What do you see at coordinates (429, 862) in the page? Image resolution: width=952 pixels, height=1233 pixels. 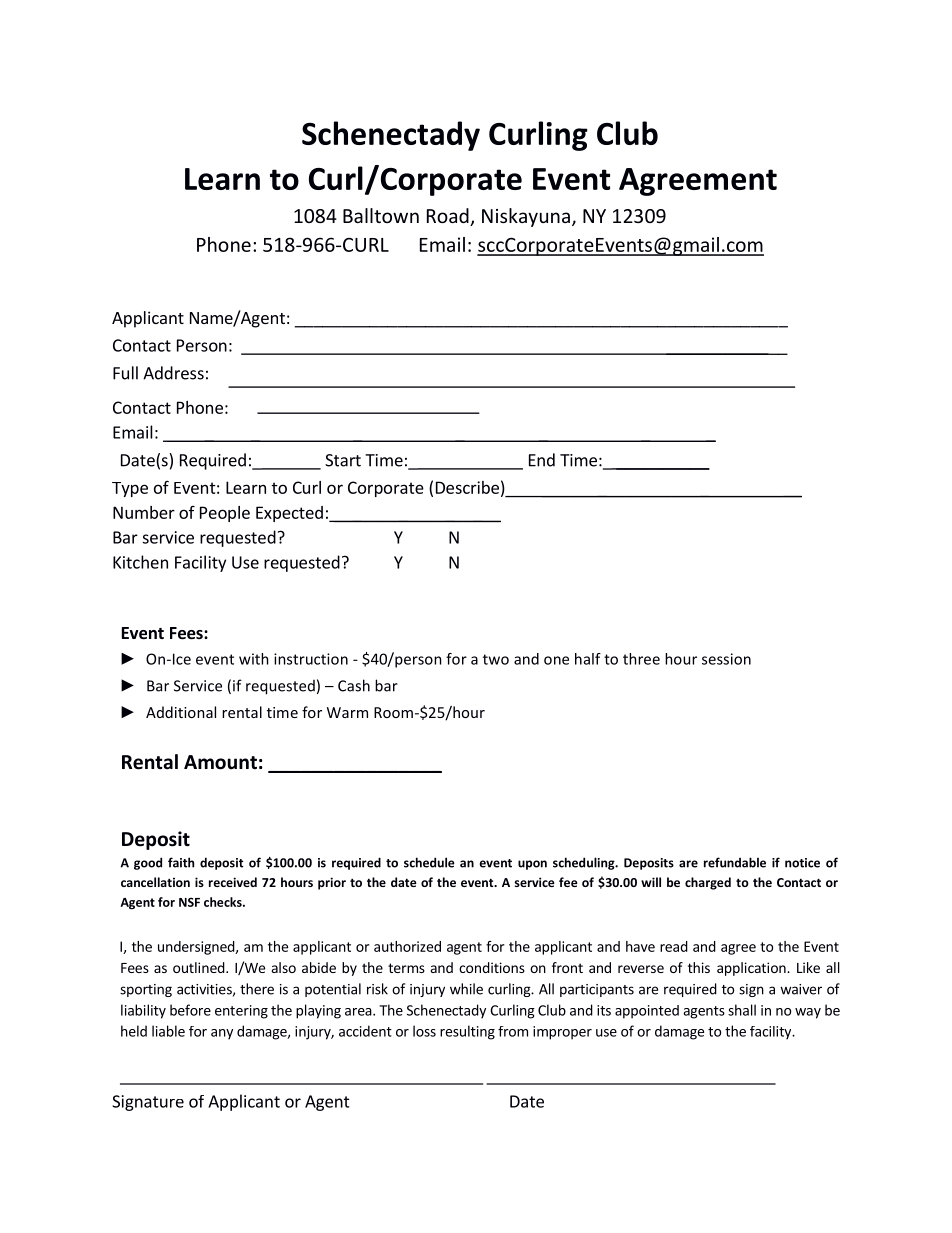 I see `schedule` at bounding box center [429, 862].
